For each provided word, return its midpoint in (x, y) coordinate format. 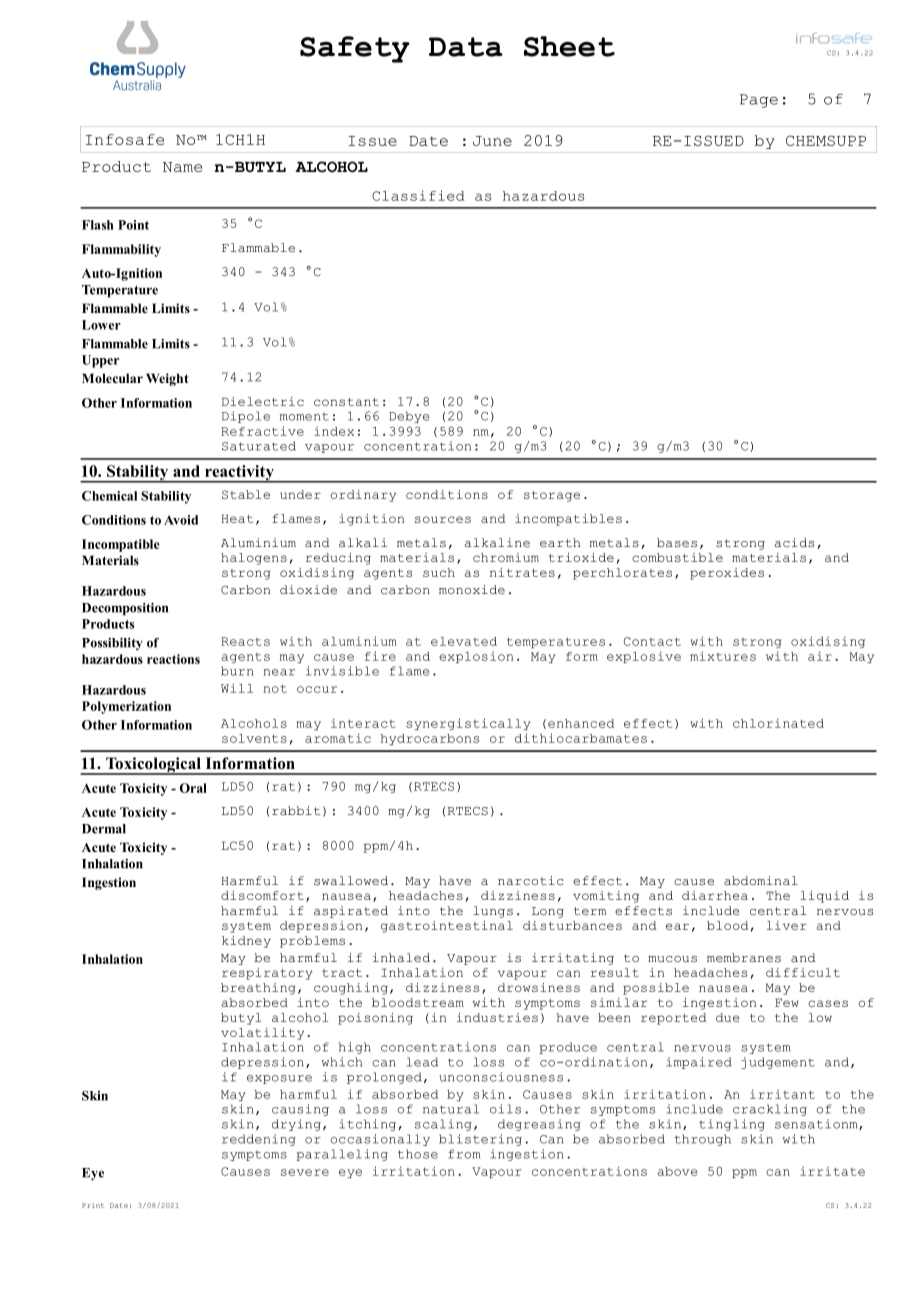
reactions (173, 659)
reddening (259, 1140)
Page (759, 101)
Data (466, 47)
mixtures (723, 656)
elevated (464, 641)
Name (182, 167)
